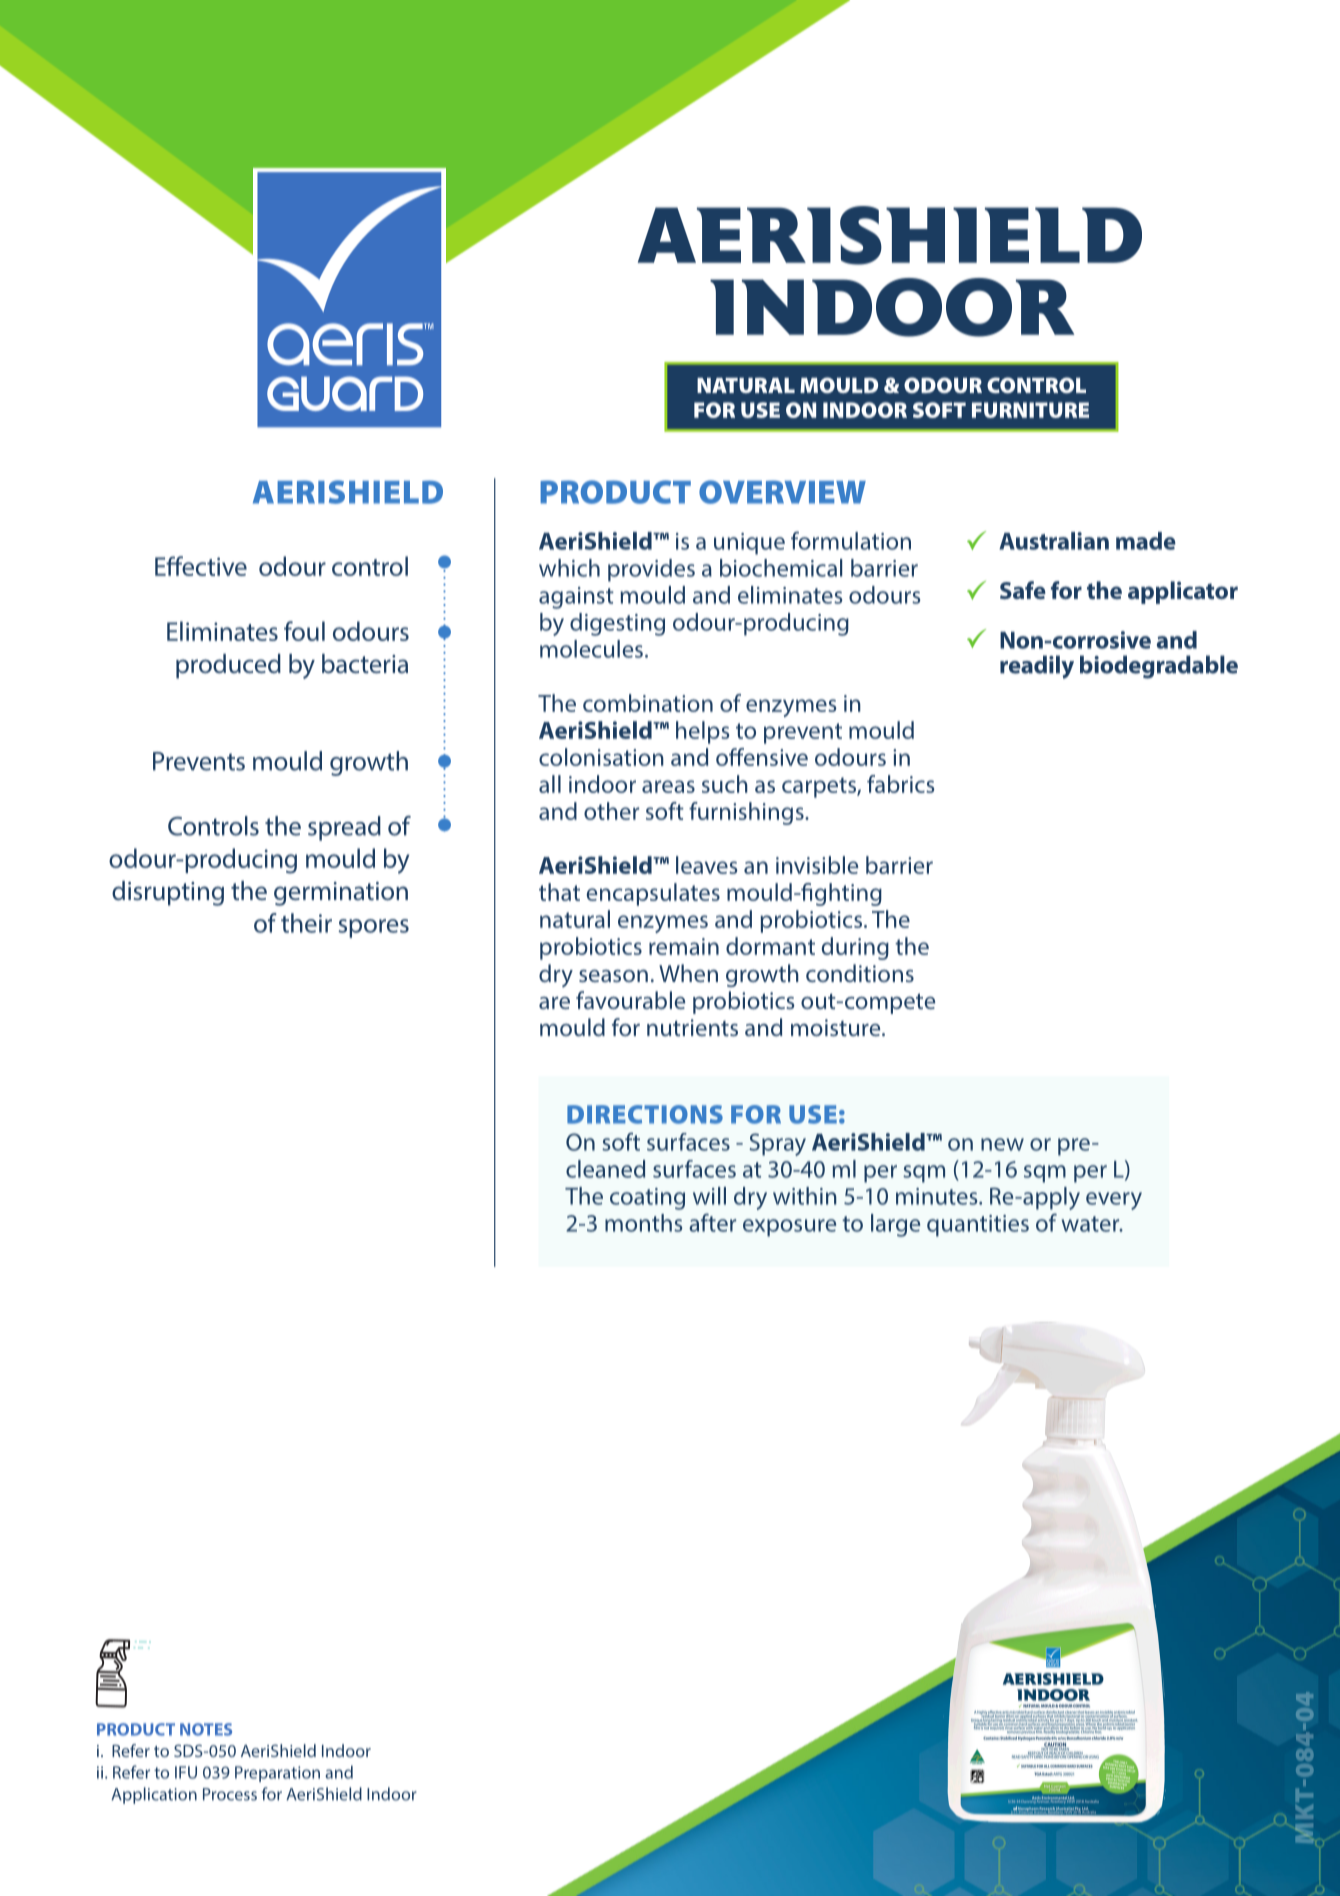 The width and height of the screenshot is (1340, 1896). What do you see at coordinates (645, 1114) in the screenshot?
I see `DIRECTIONS` at bounding box center [645, 1114].
